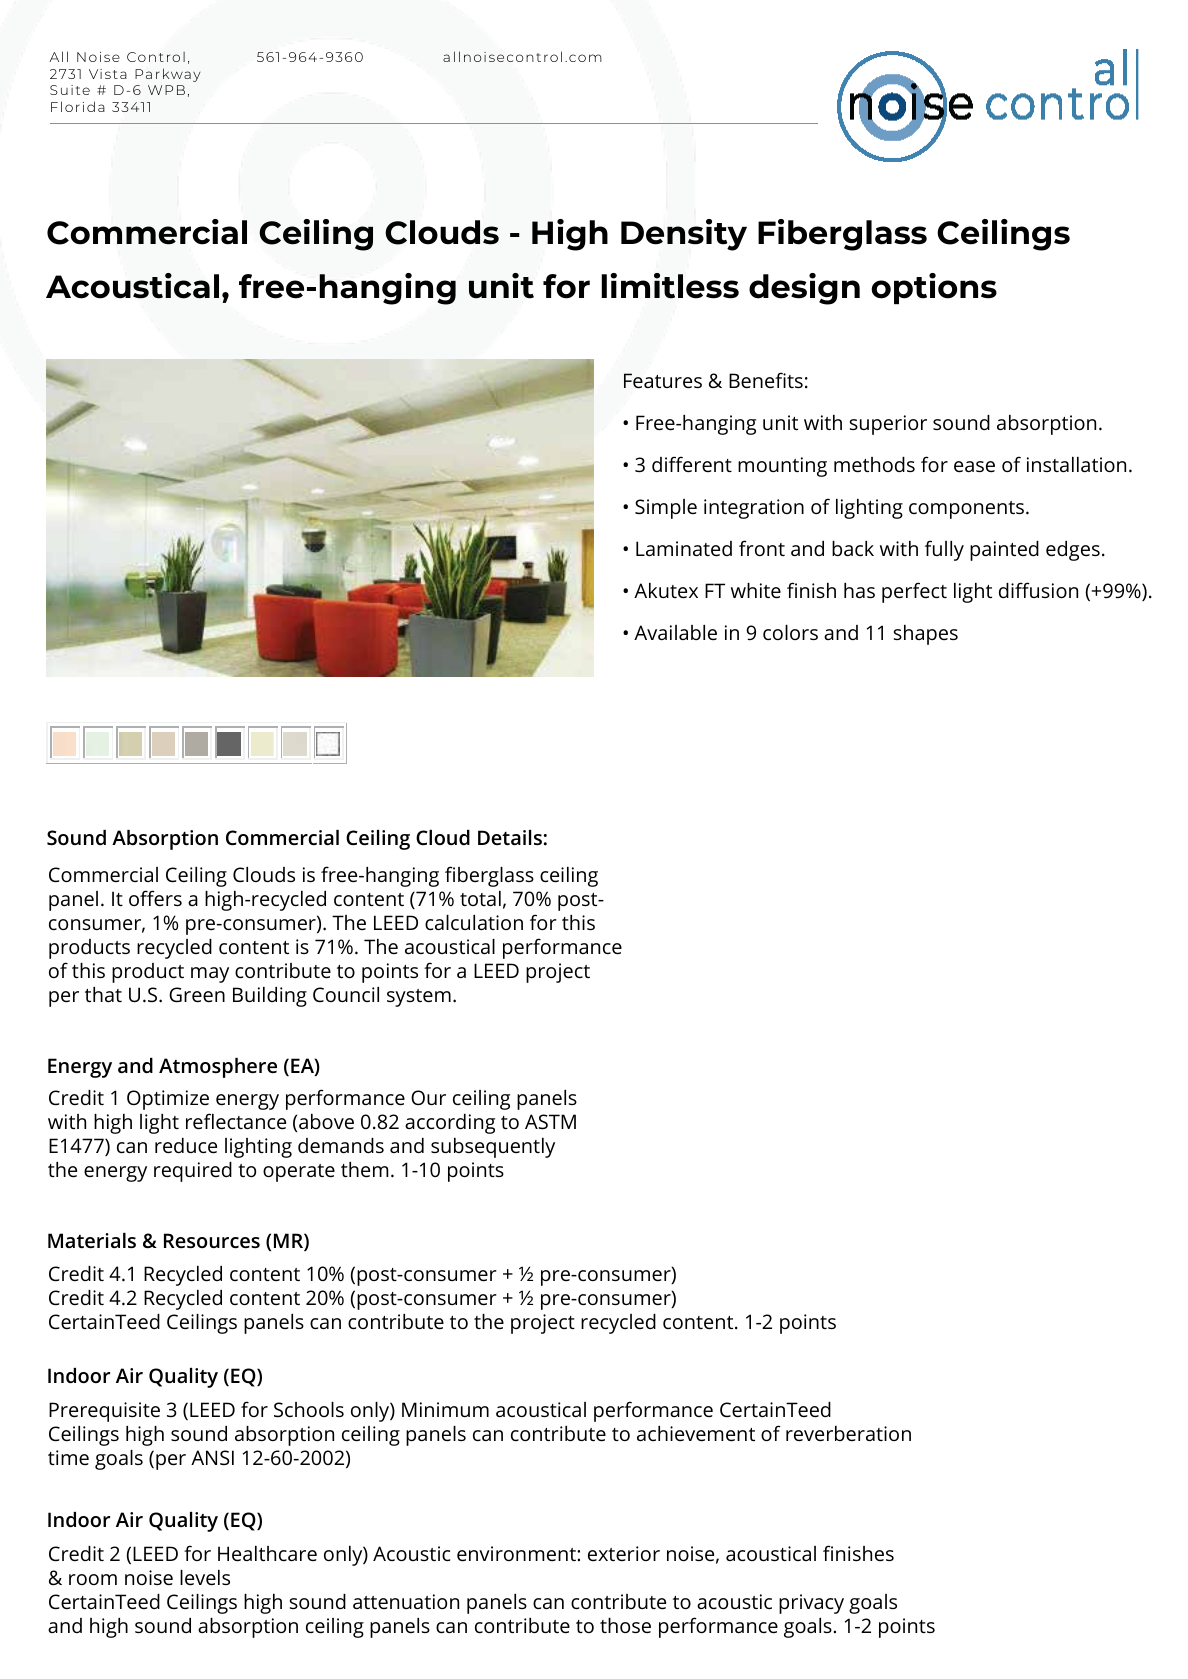  I want to click on levels, so click(205, 1577).
